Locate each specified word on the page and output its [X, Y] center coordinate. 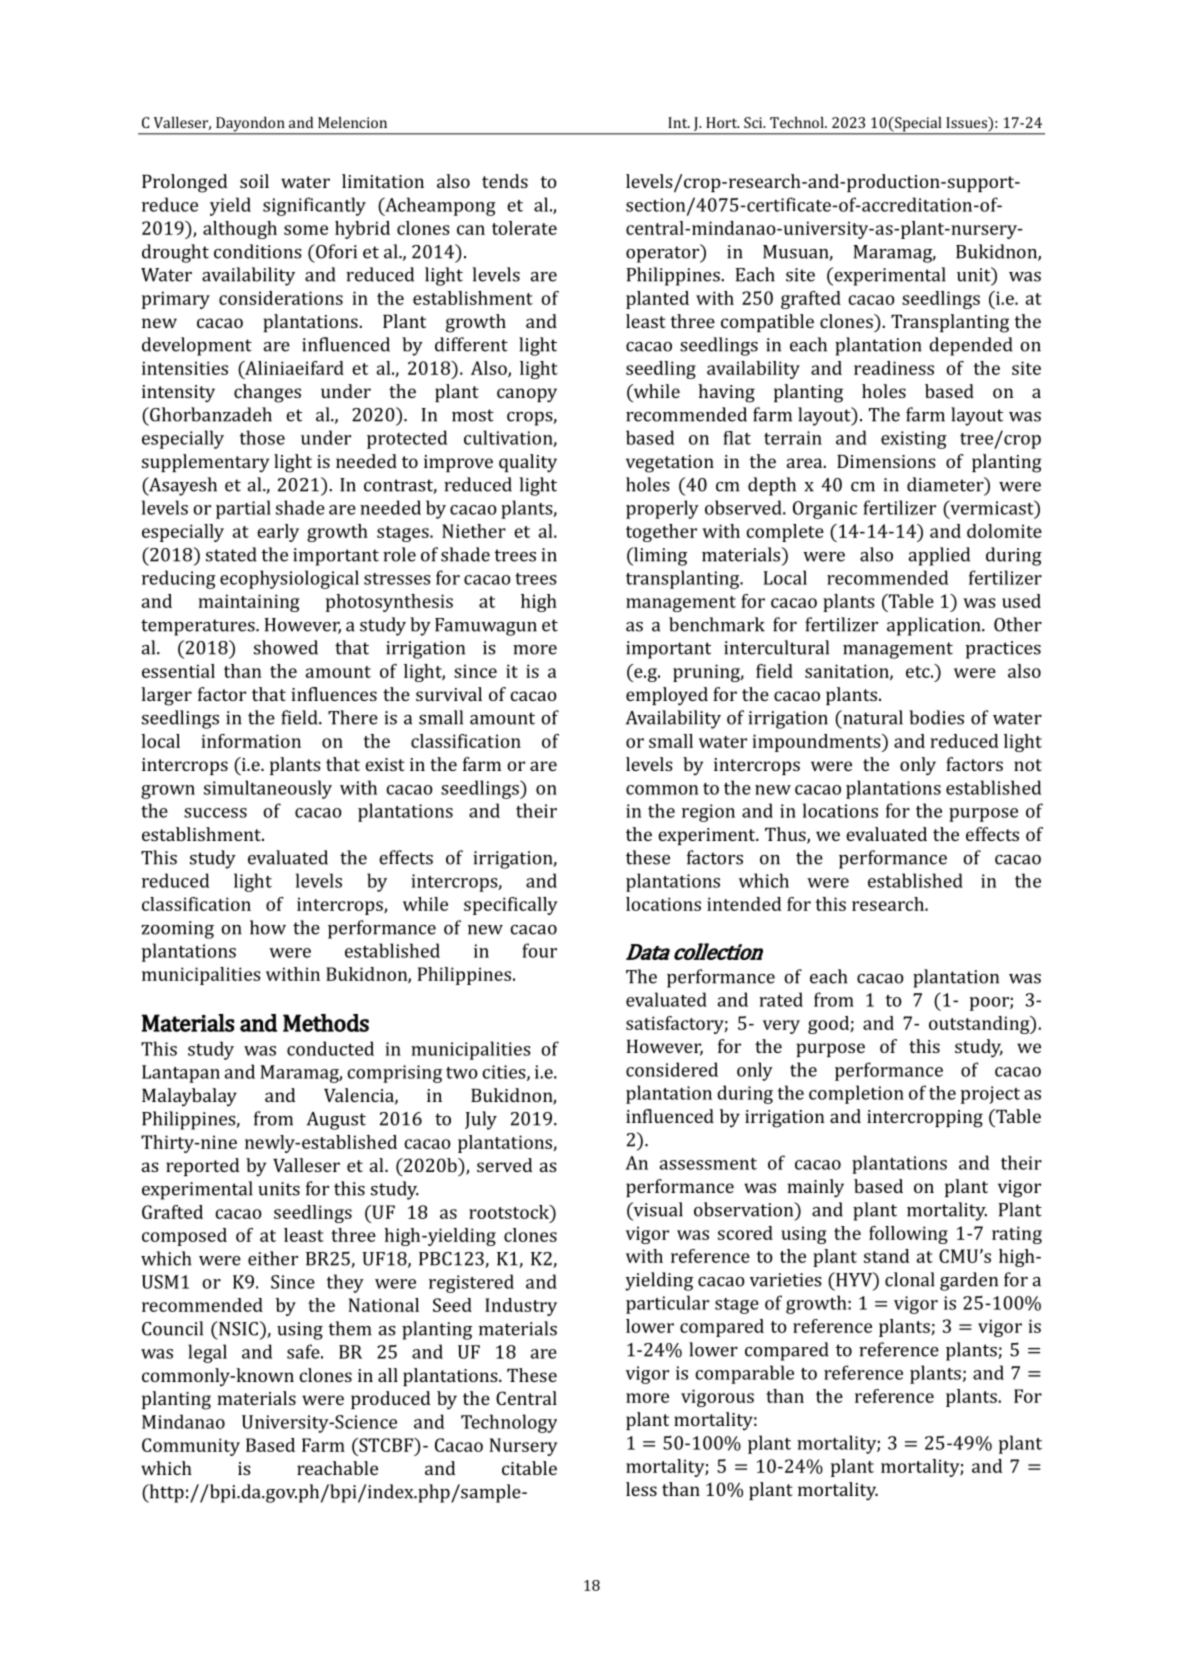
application [935, 626]
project [990, 1095]
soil [254, 181]
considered [672, 1069]
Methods [326, 1023]
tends [505, 181]
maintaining [248, 603]
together [661, 533]
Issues [967, 122]
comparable [744, 1374]
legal [207, 1353]
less [641, 1489]
